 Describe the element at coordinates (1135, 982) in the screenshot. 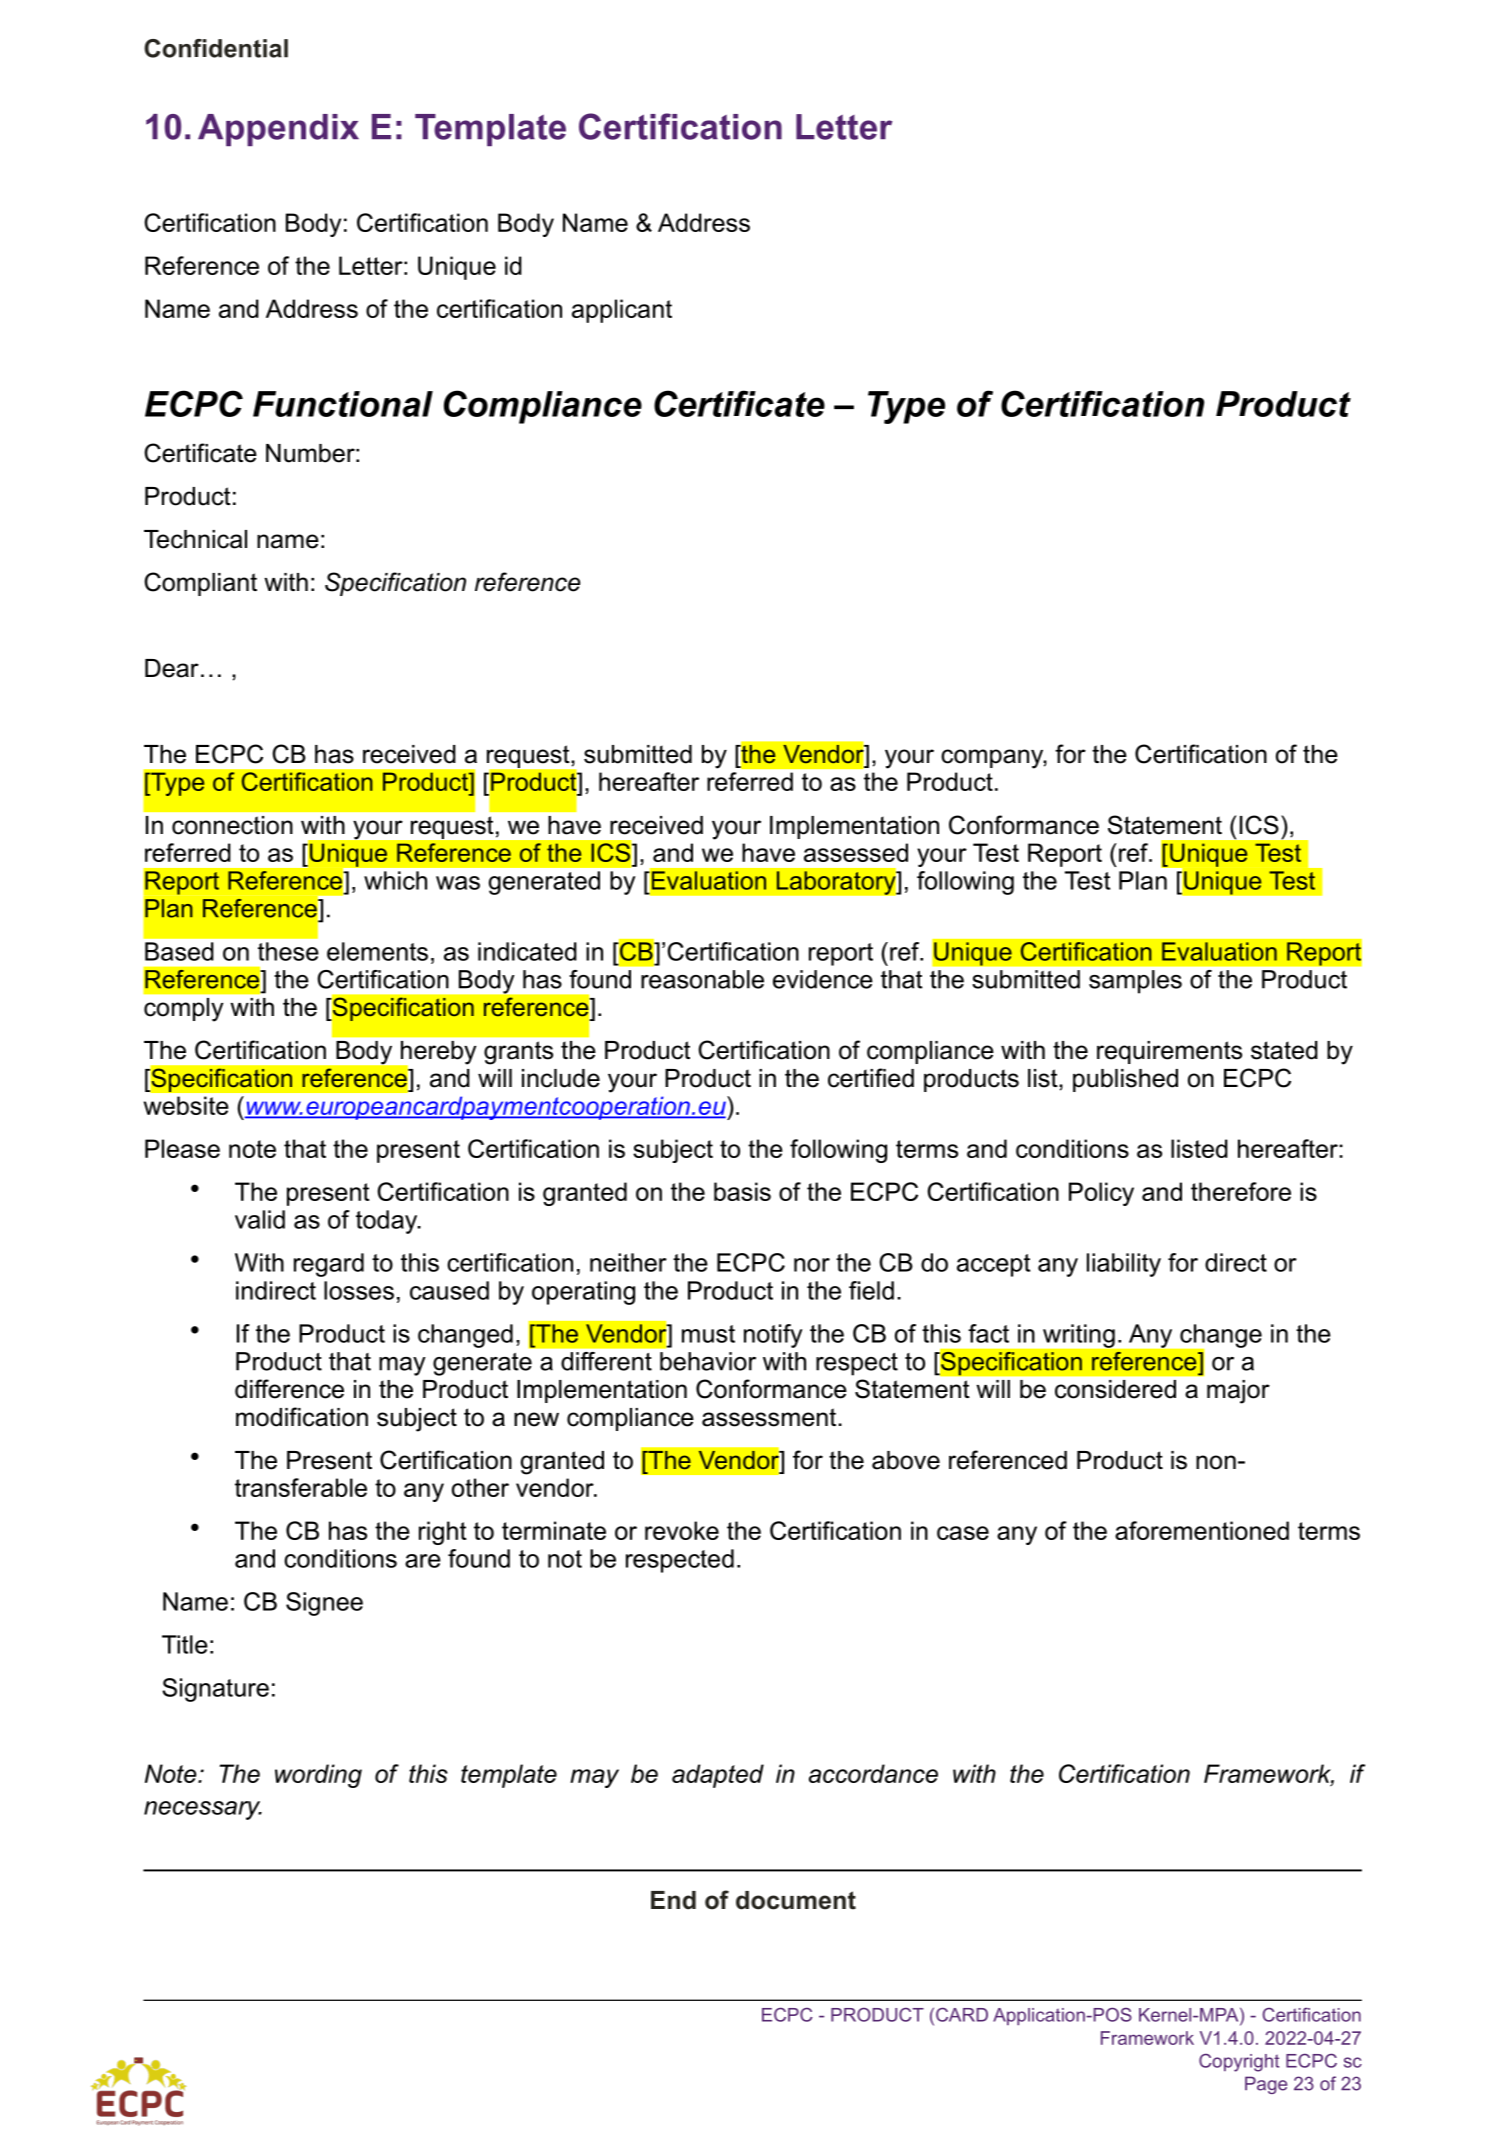

I see `samples` at that location.
